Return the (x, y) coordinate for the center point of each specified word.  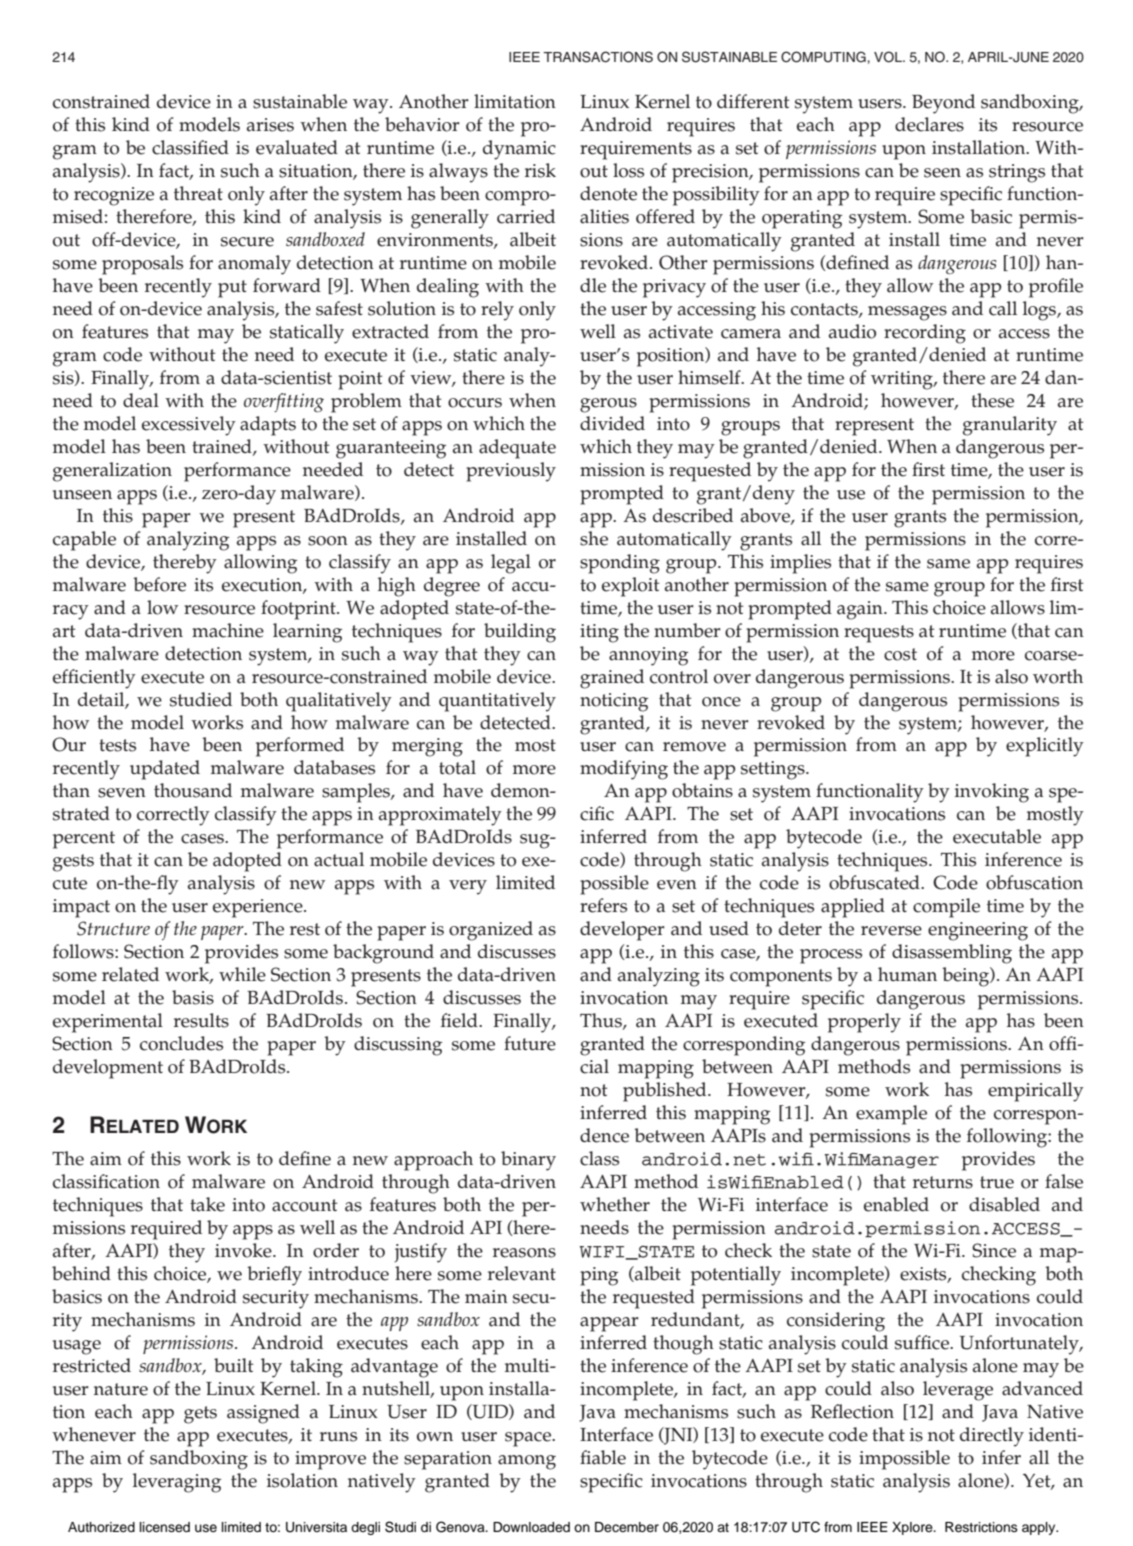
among (527, 1462)
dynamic (519, 150)
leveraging (177, 1483)
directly (992, 1437)
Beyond (943, 104)
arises (270, 125)
